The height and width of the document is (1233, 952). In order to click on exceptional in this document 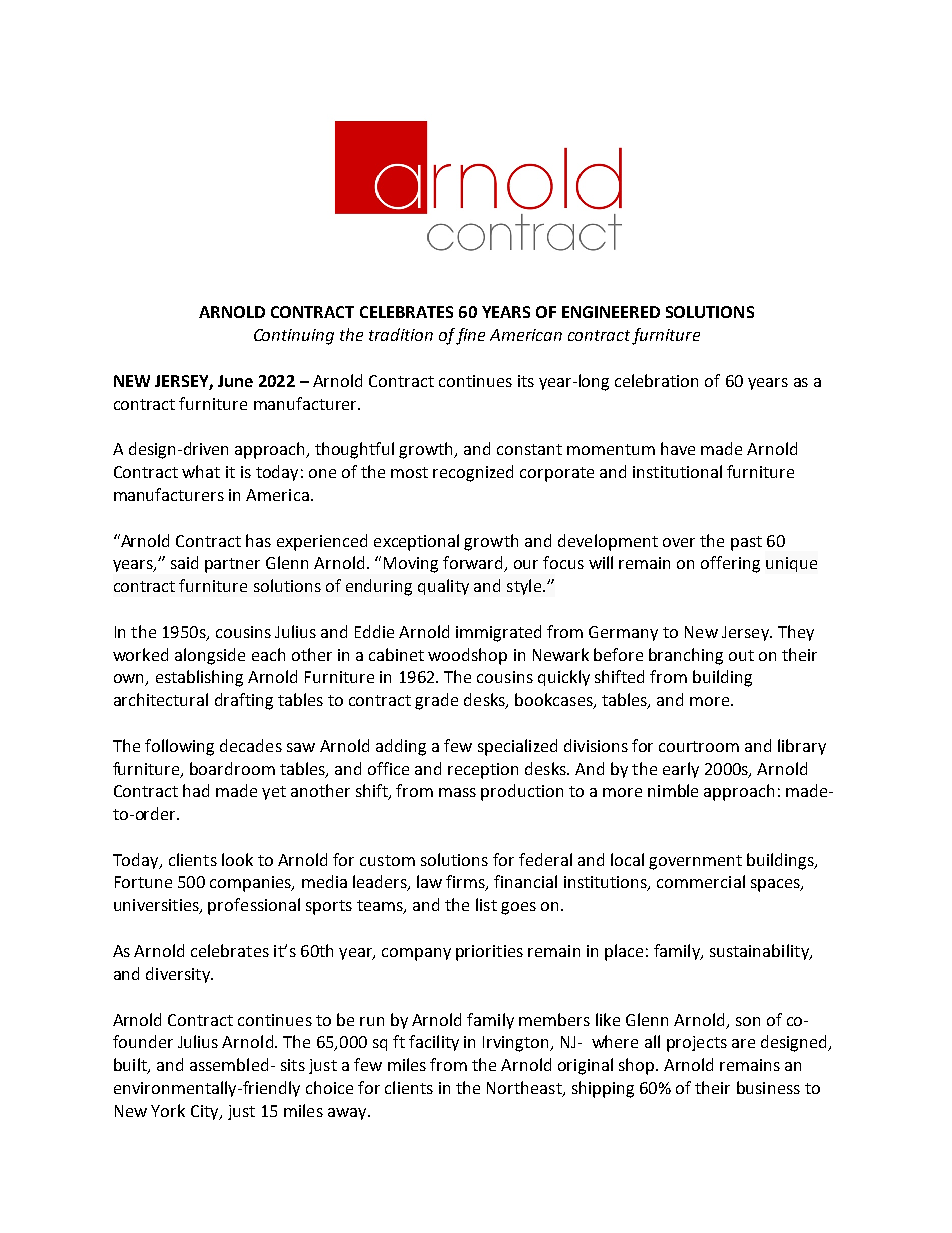, I will do `click(416, 542)`.
